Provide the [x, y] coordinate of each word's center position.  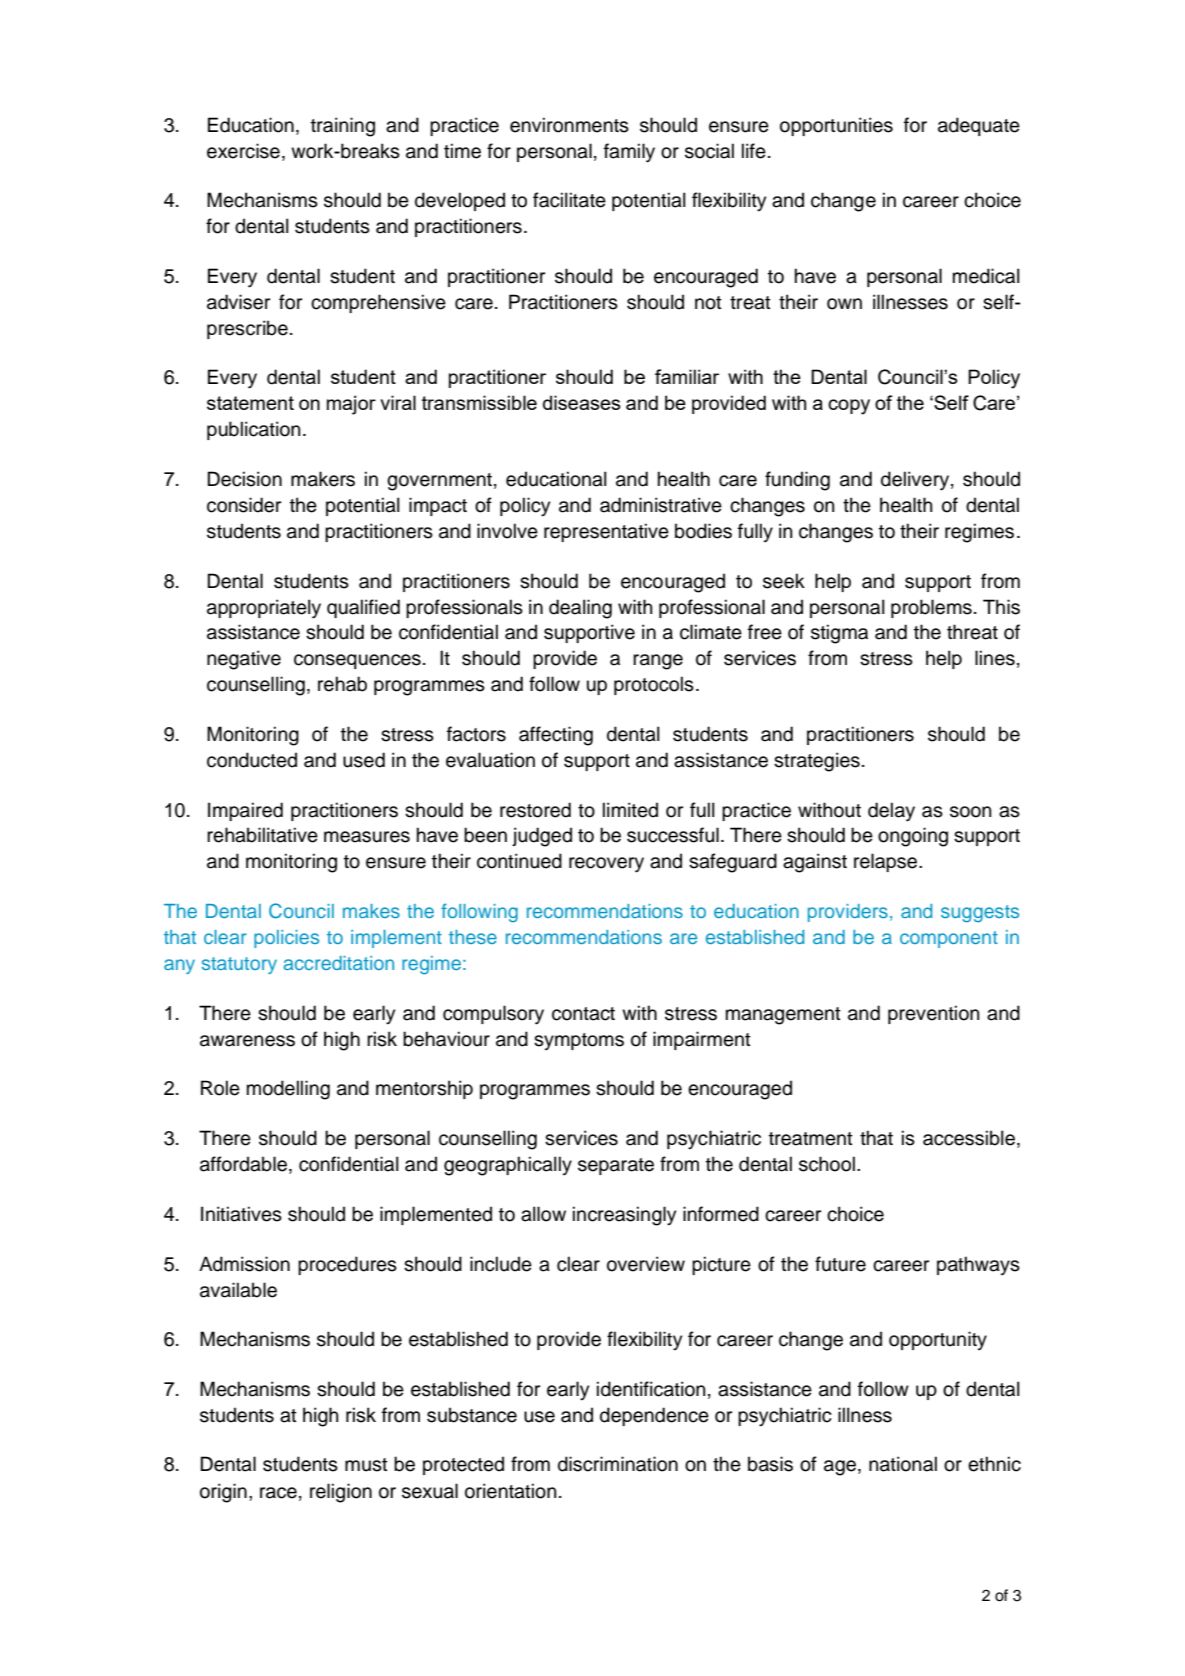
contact [583, 1014]
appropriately [264, 609]
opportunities [836, 126]
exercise [243, 151]
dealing [580, 609]
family [629, 153]
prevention [933, 1014]
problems [931, 608]
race [278, 1493]
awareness [247, 1041]
